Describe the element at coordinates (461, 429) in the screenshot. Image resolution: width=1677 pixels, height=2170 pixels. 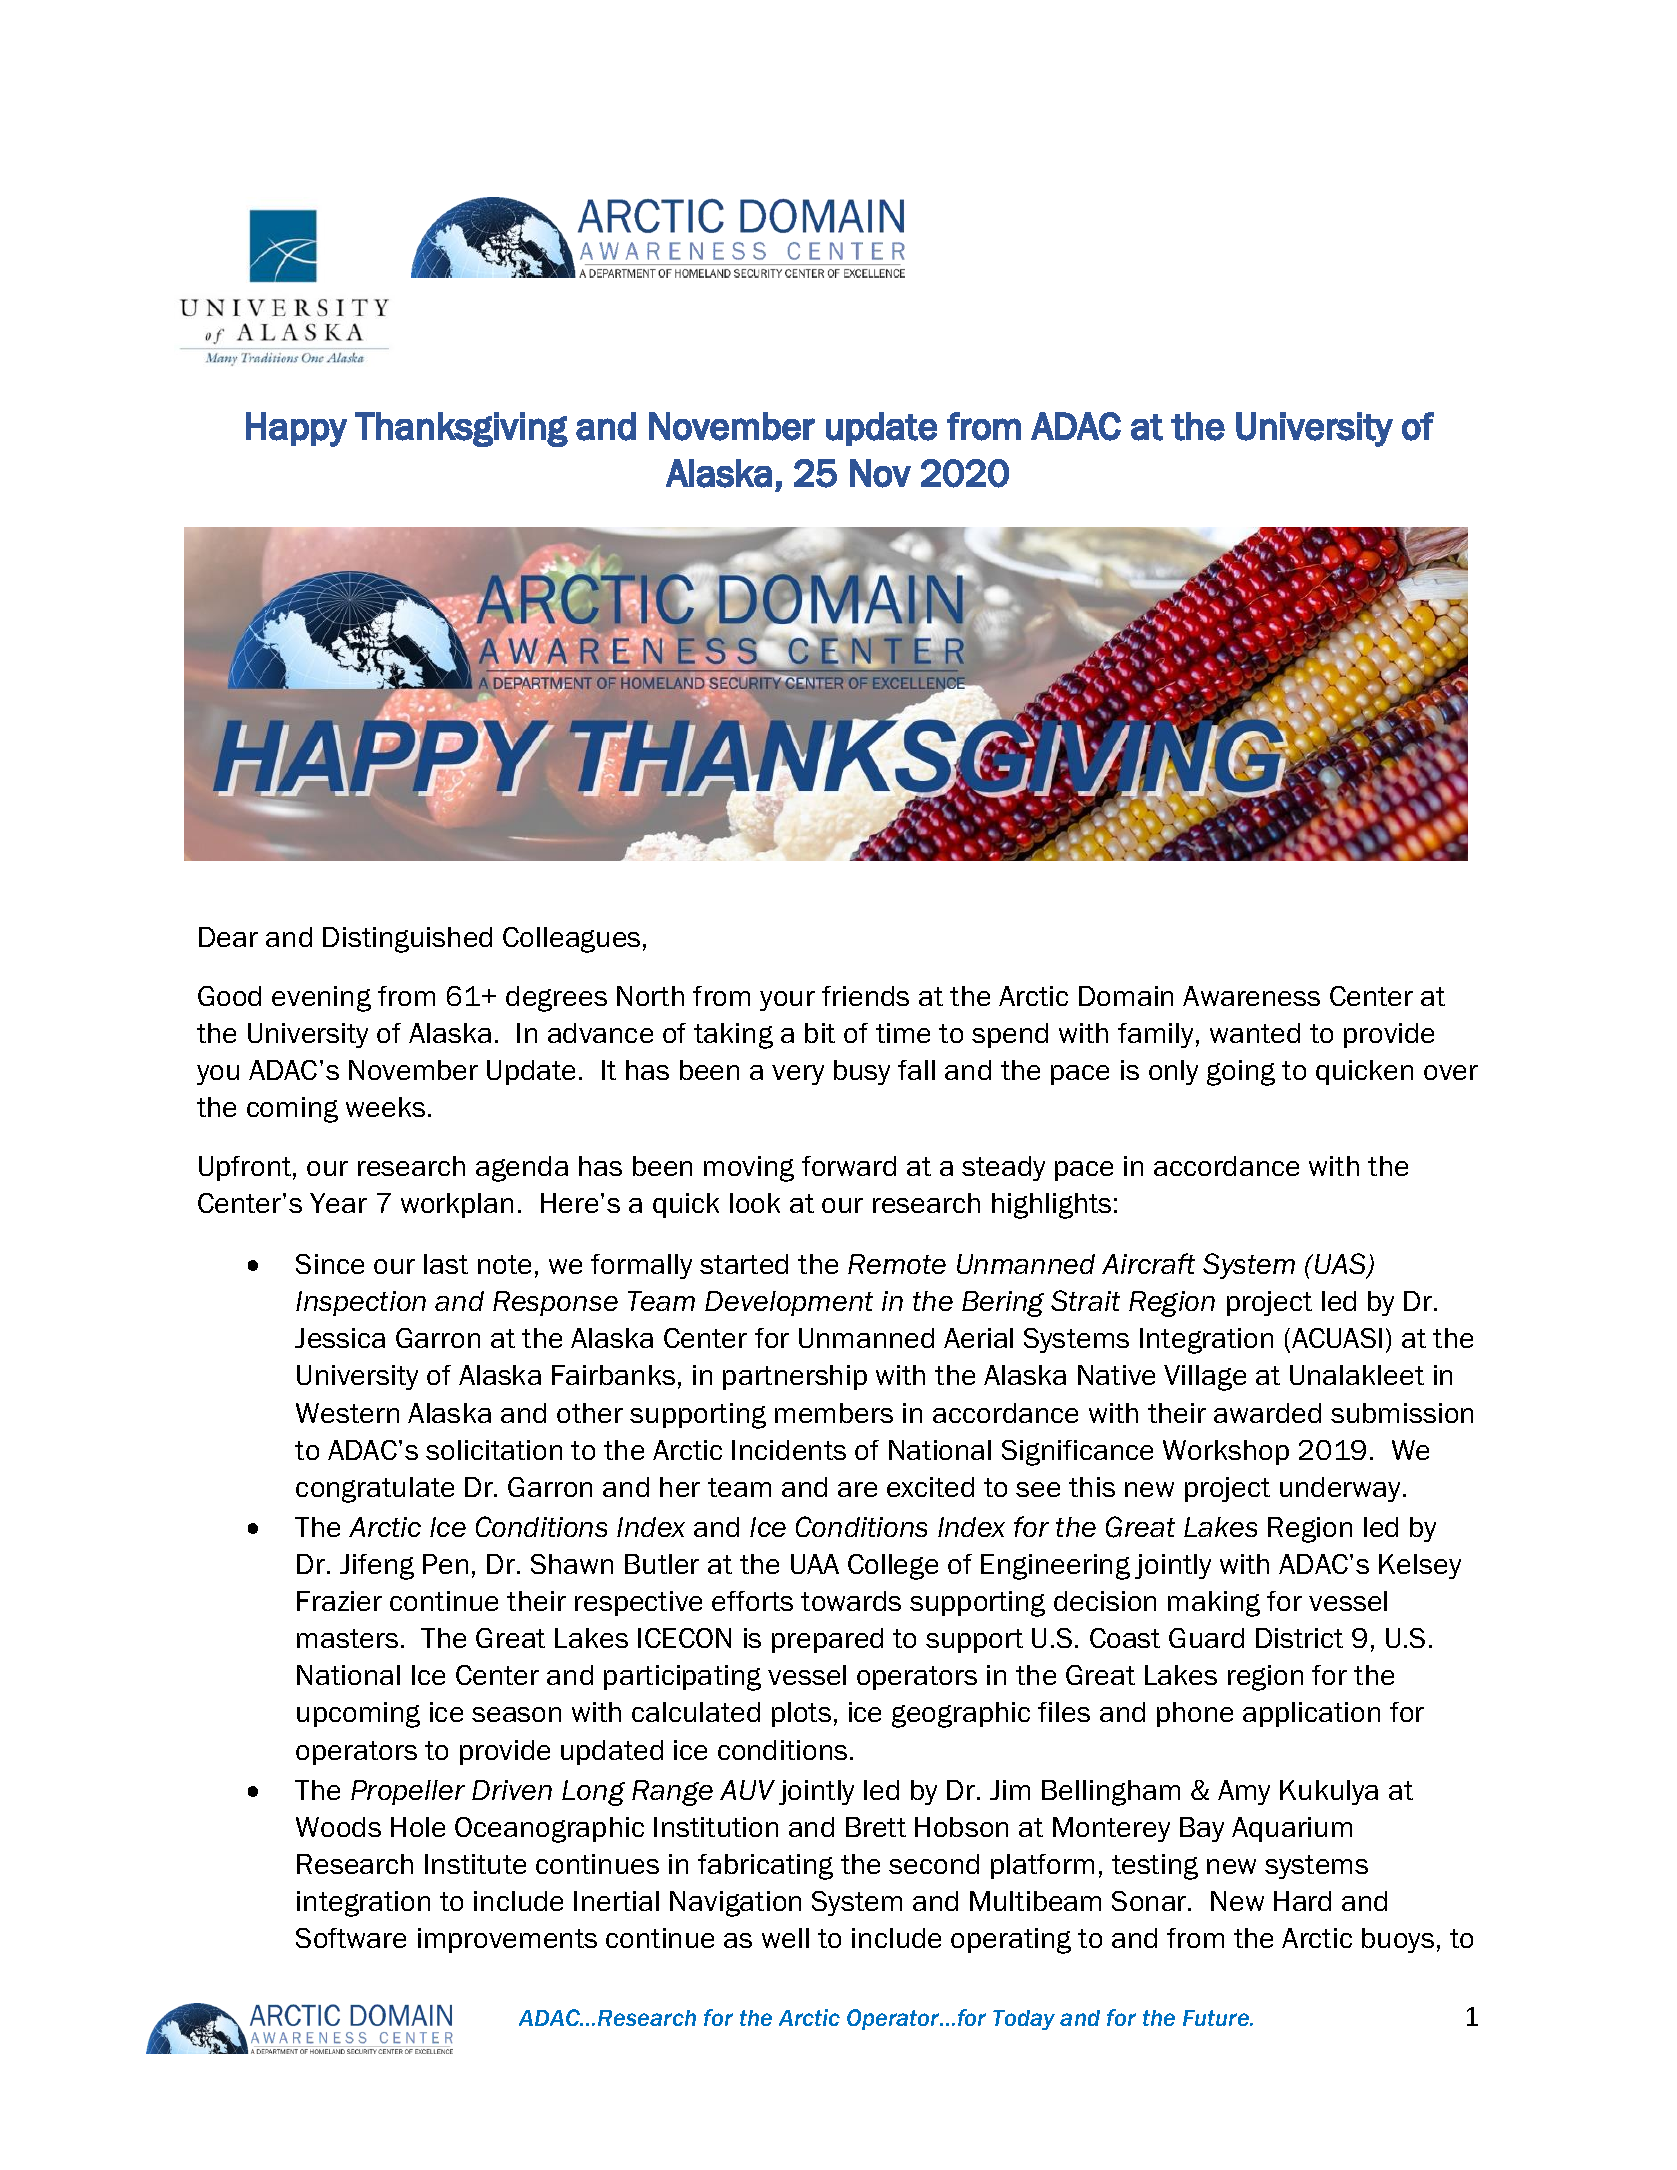
I see `Thanksgiving` at that location.
